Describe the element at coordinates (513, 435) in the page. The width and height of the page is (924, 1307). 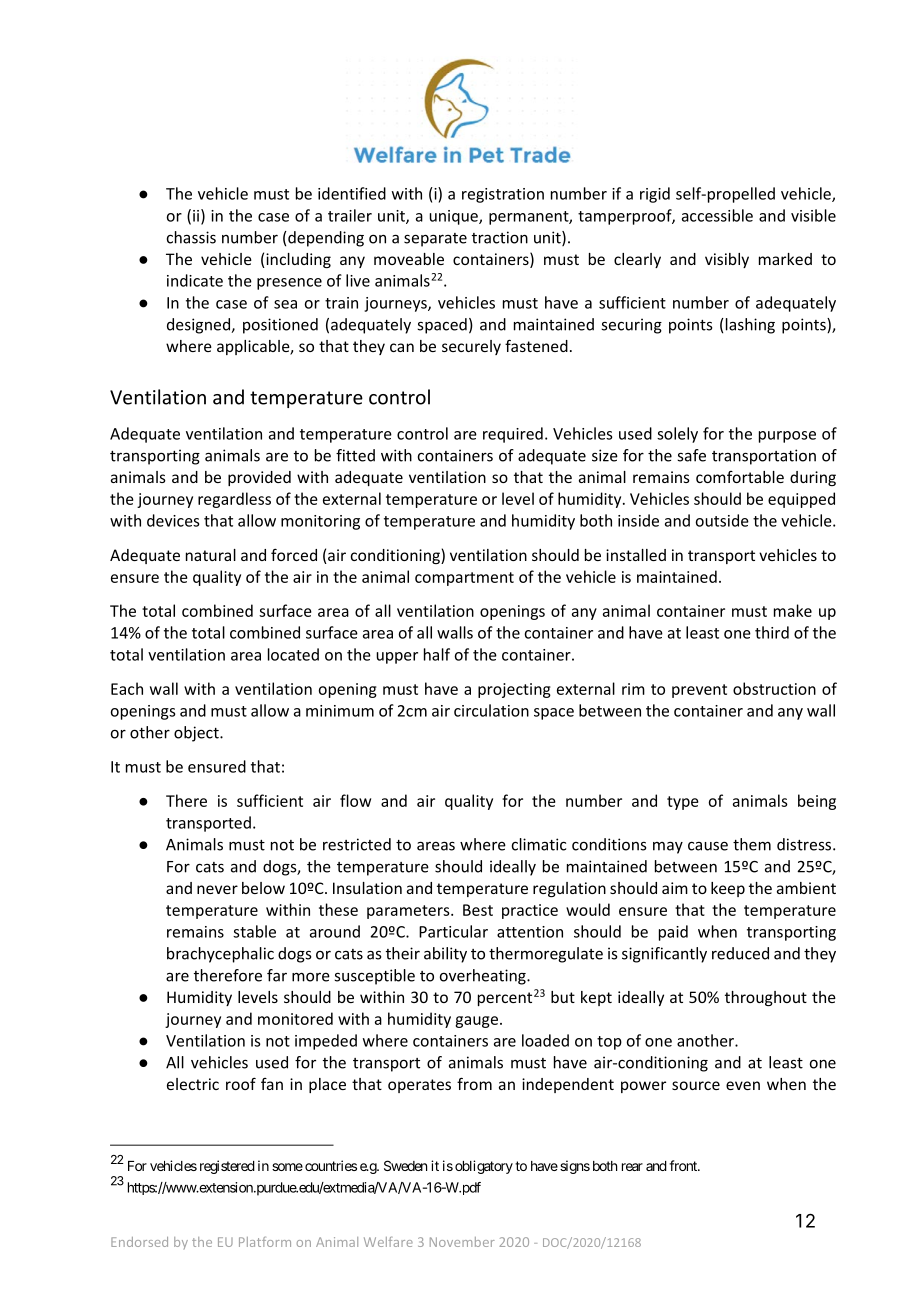
I see `required` at that location.
